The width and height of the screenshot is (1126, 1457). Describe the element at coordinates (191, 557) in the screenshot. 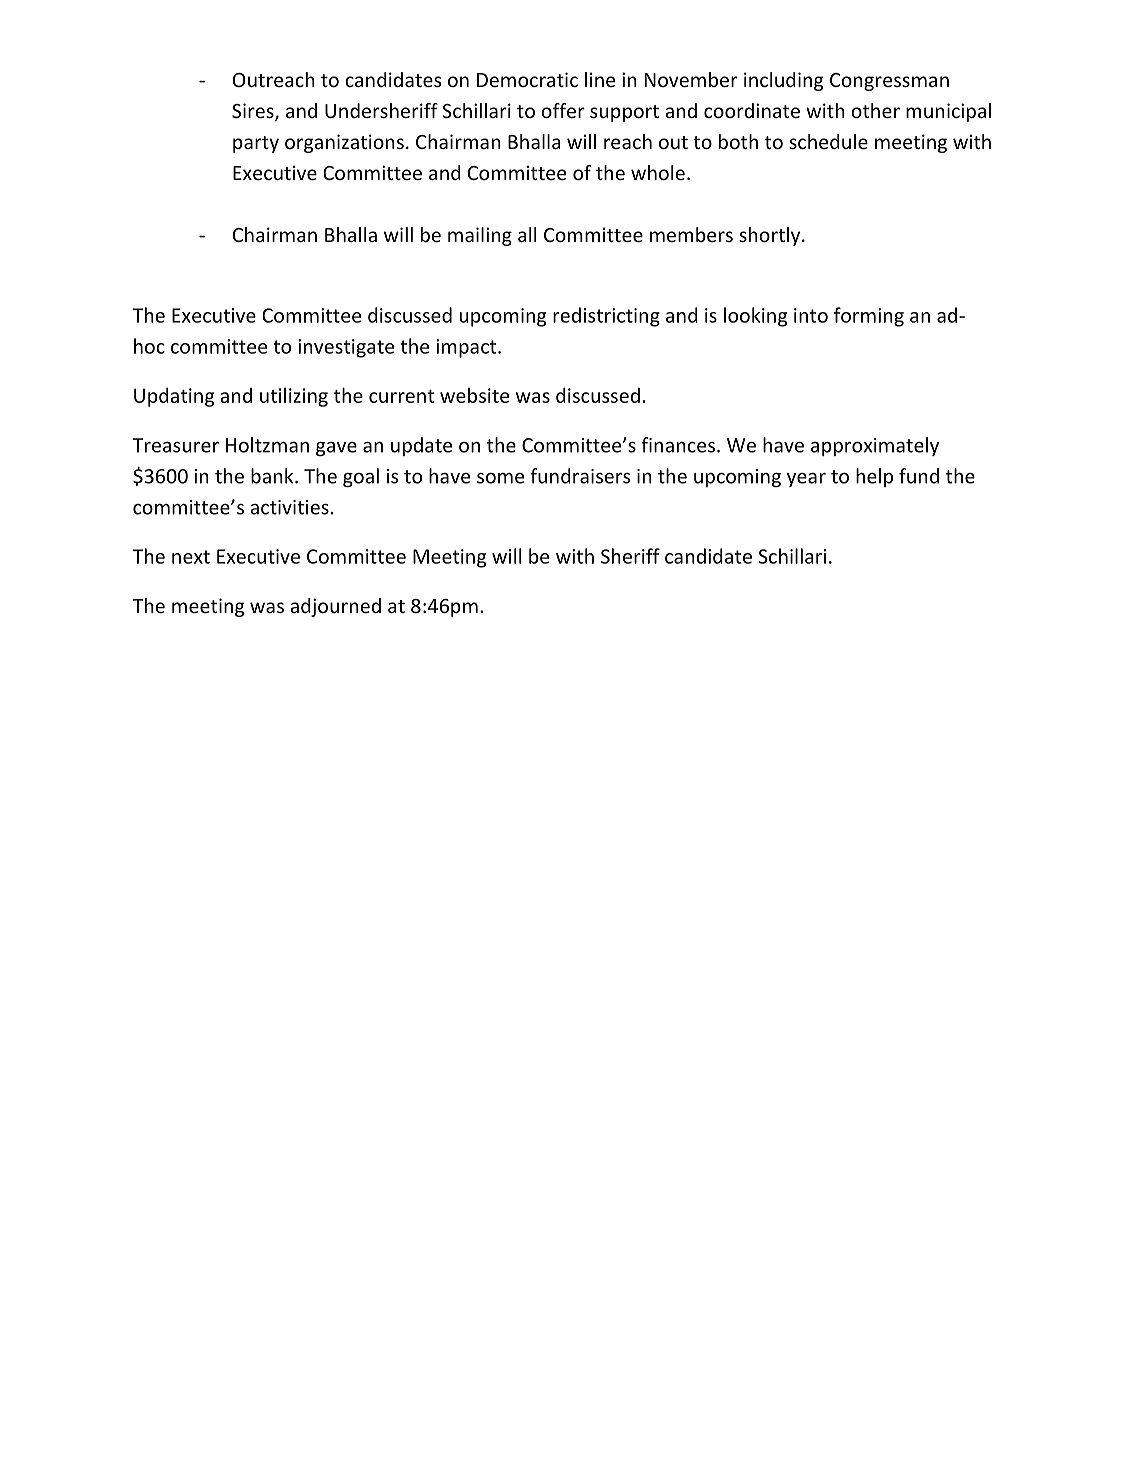

I see `next` at that location.
